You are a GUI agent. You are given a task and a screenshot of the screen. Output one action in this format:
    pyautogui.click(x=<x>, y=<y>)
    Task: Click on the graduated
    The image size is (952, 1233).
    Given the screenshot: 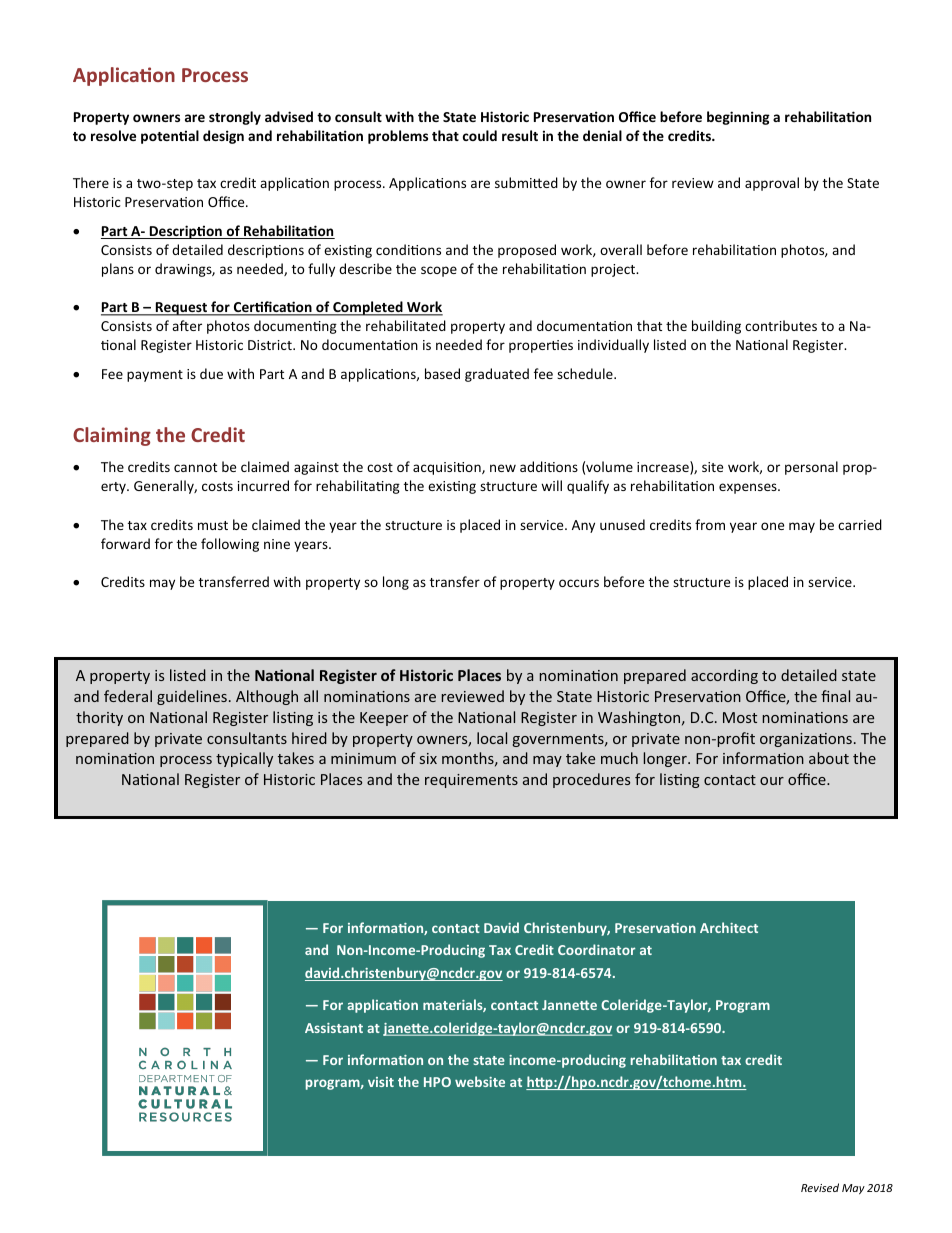 What is the action you would take?
    pyautogui.click(x=497, y=375)
